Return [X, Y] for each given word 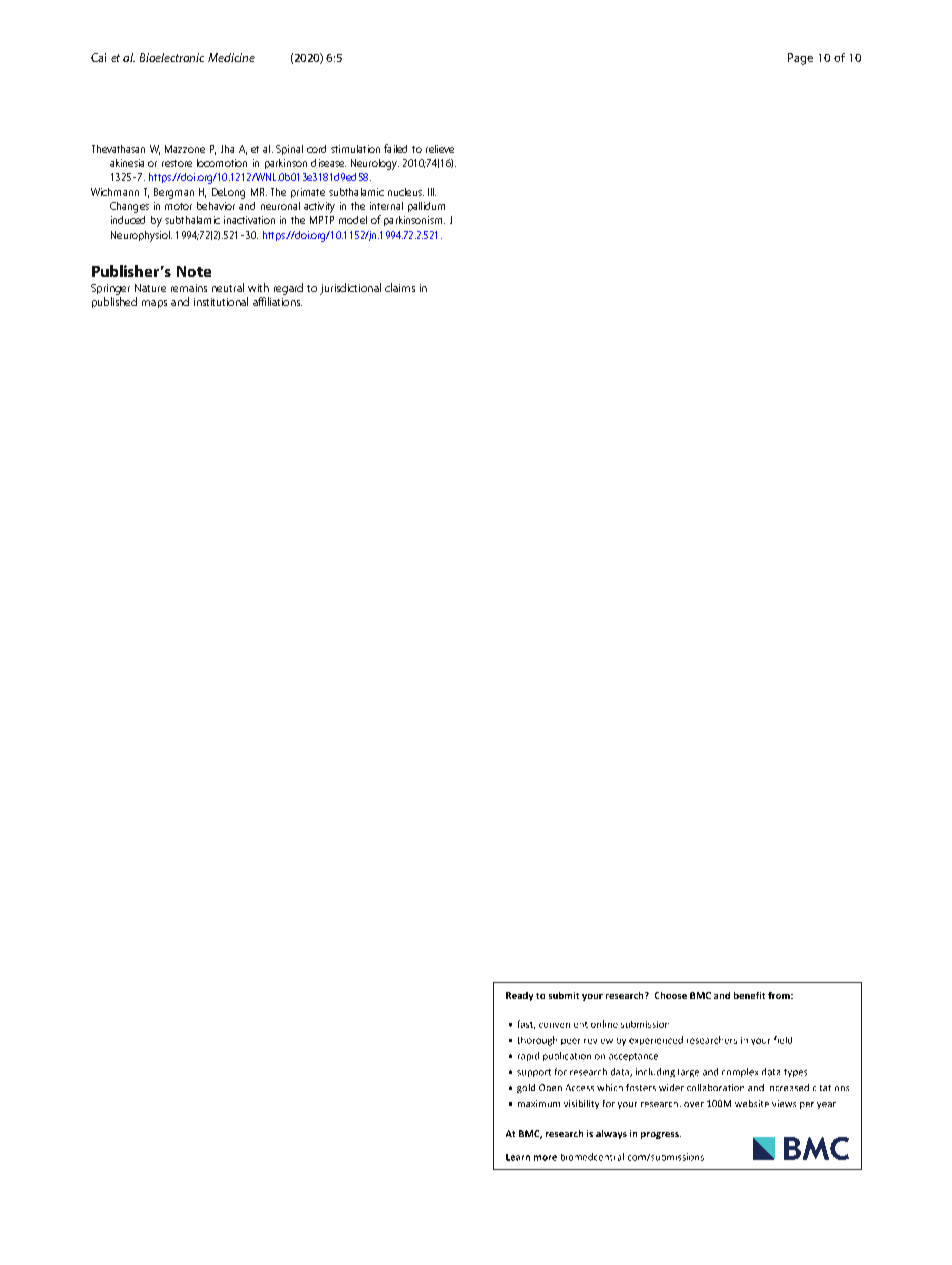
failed [395, 148]
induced [128, 220]
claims [400, 287]
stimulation [355, 149]
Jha [227, 149]
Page [800, 59]
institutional [221, 301]
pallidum [426, 207]
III [432, 192]
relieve [440, 149]
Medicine [231, 57]
